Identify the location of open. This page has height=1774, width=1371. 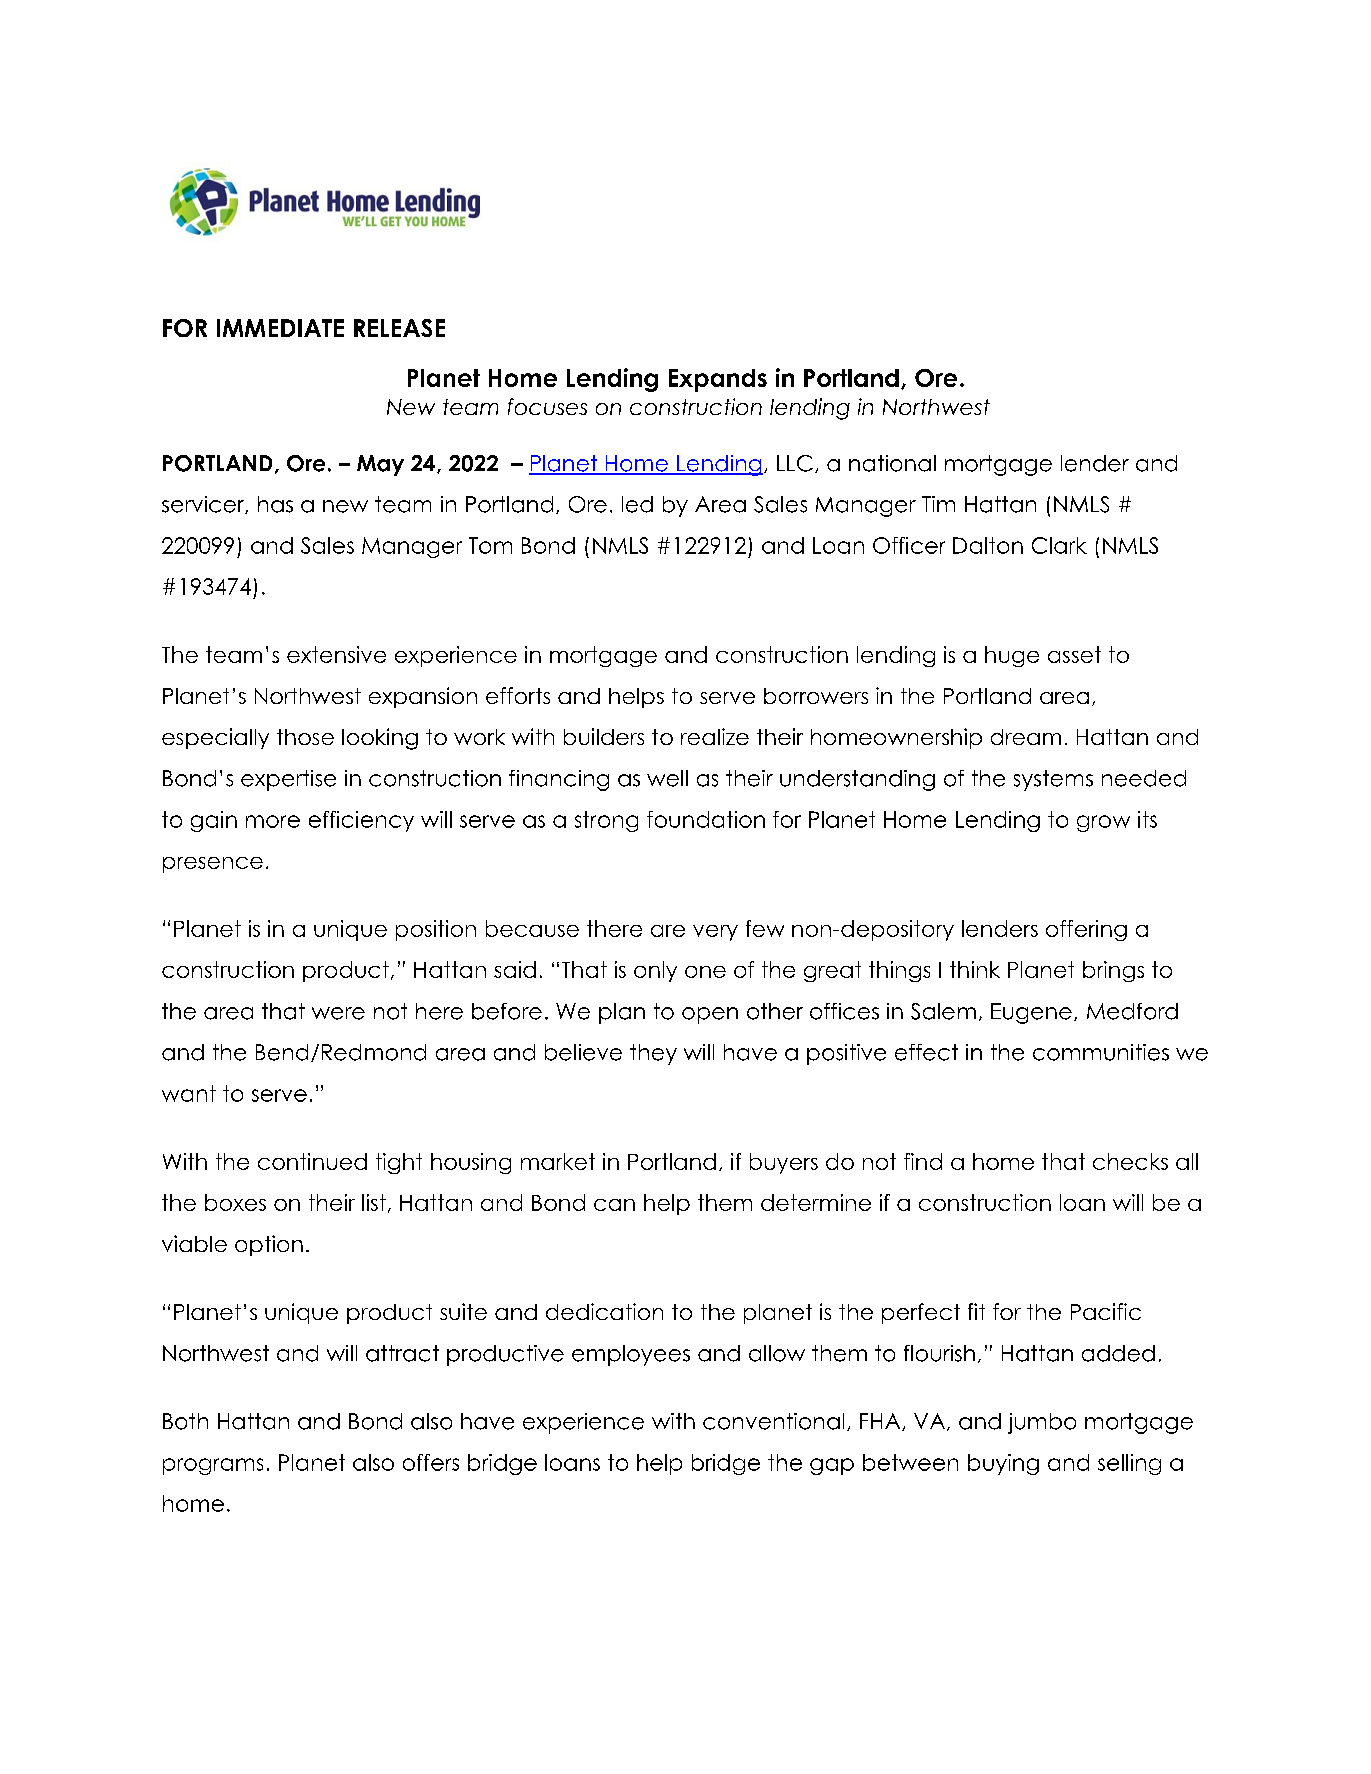
(710, 1015).
